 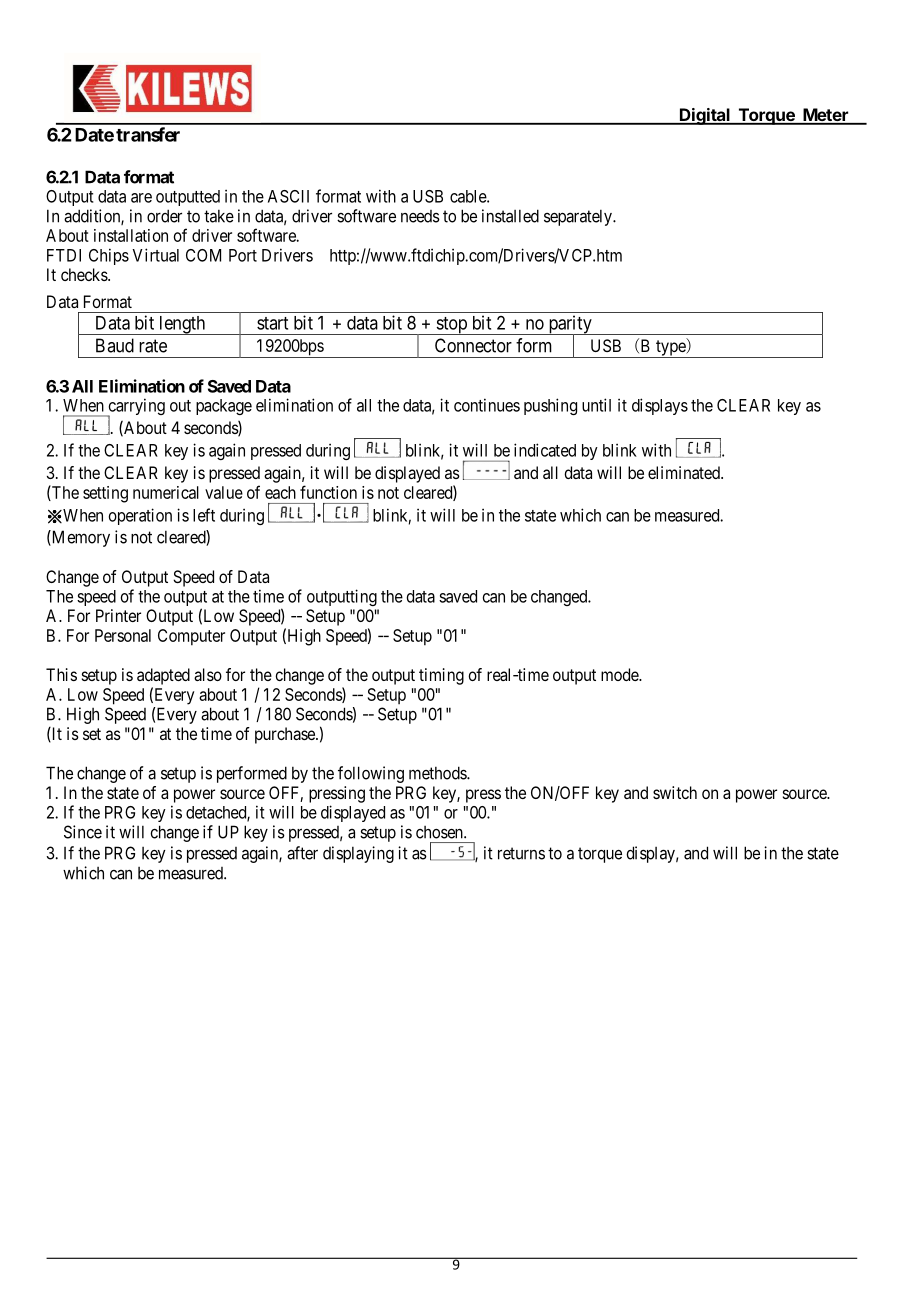 What do you see at coordinates (596, 405) in the image?
I see `until` at bounding box center [596, 405].
